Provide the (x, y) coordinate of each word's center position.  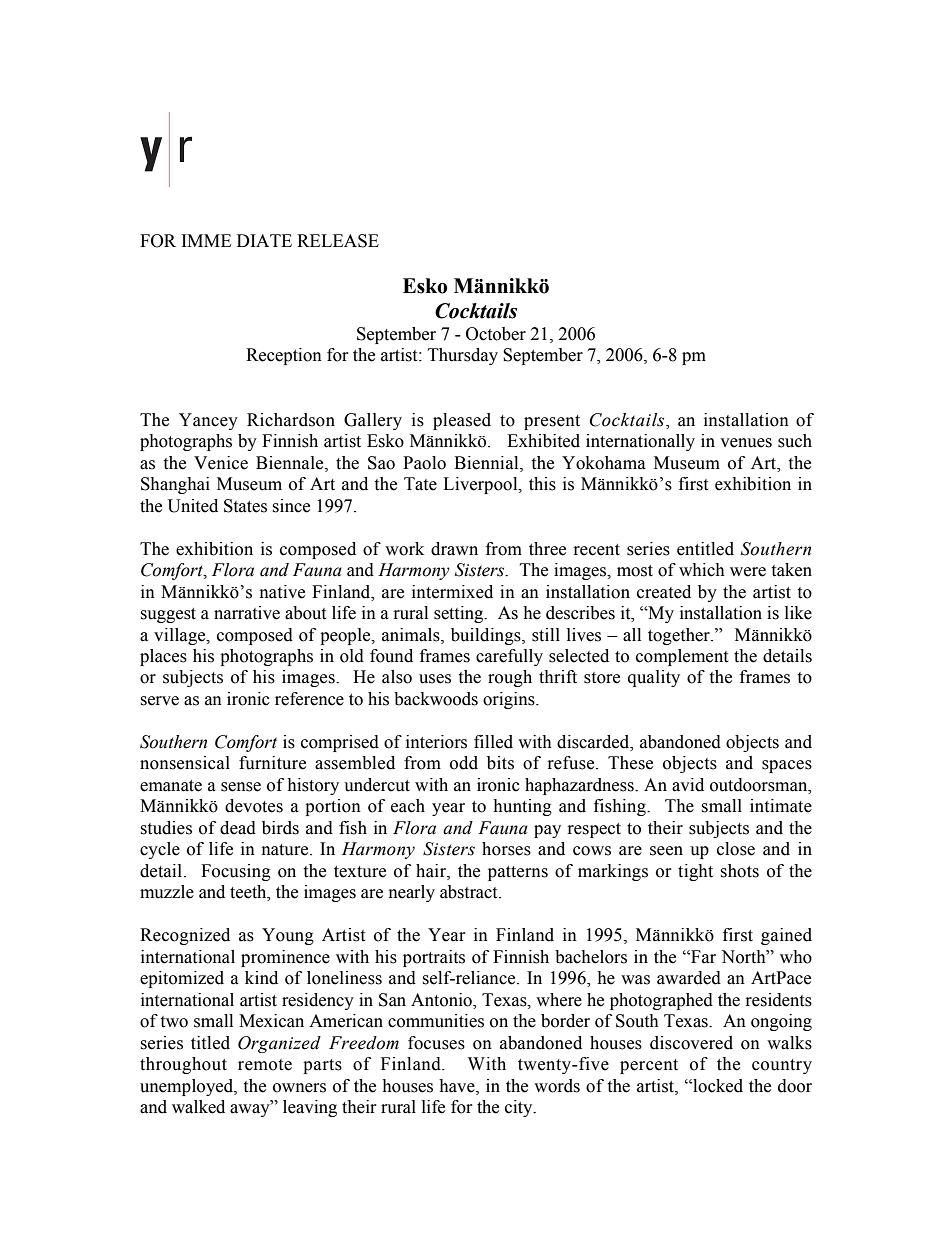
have (458, 1086)
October (496, 334)
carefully (509, 657)
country (782, 1066)
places (163, 657)
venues (746, 443)
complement (682, 657)
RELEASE (338, 241)
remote (265, 1065)
